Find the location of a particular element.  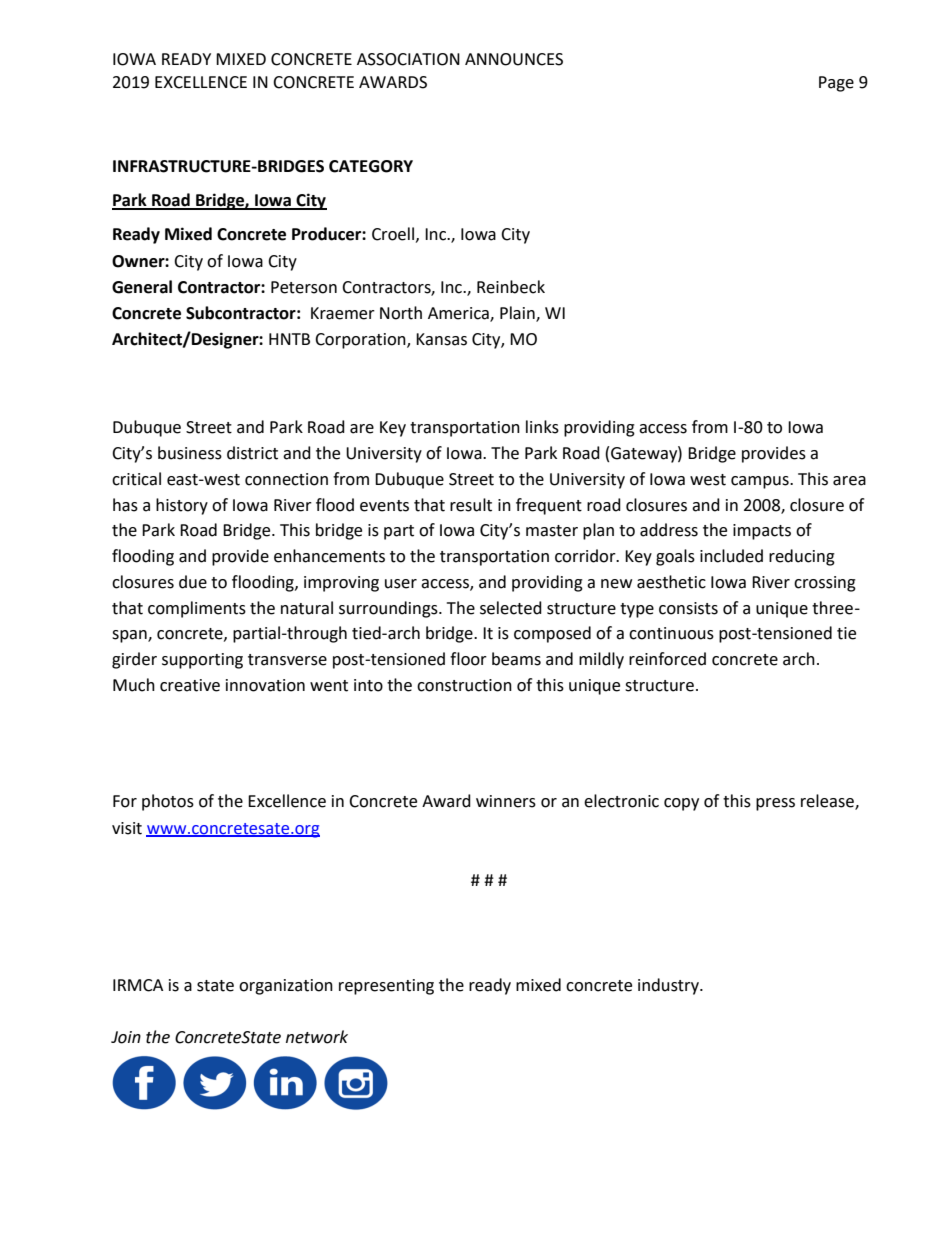

photos is located at coordinates (168, 802).
